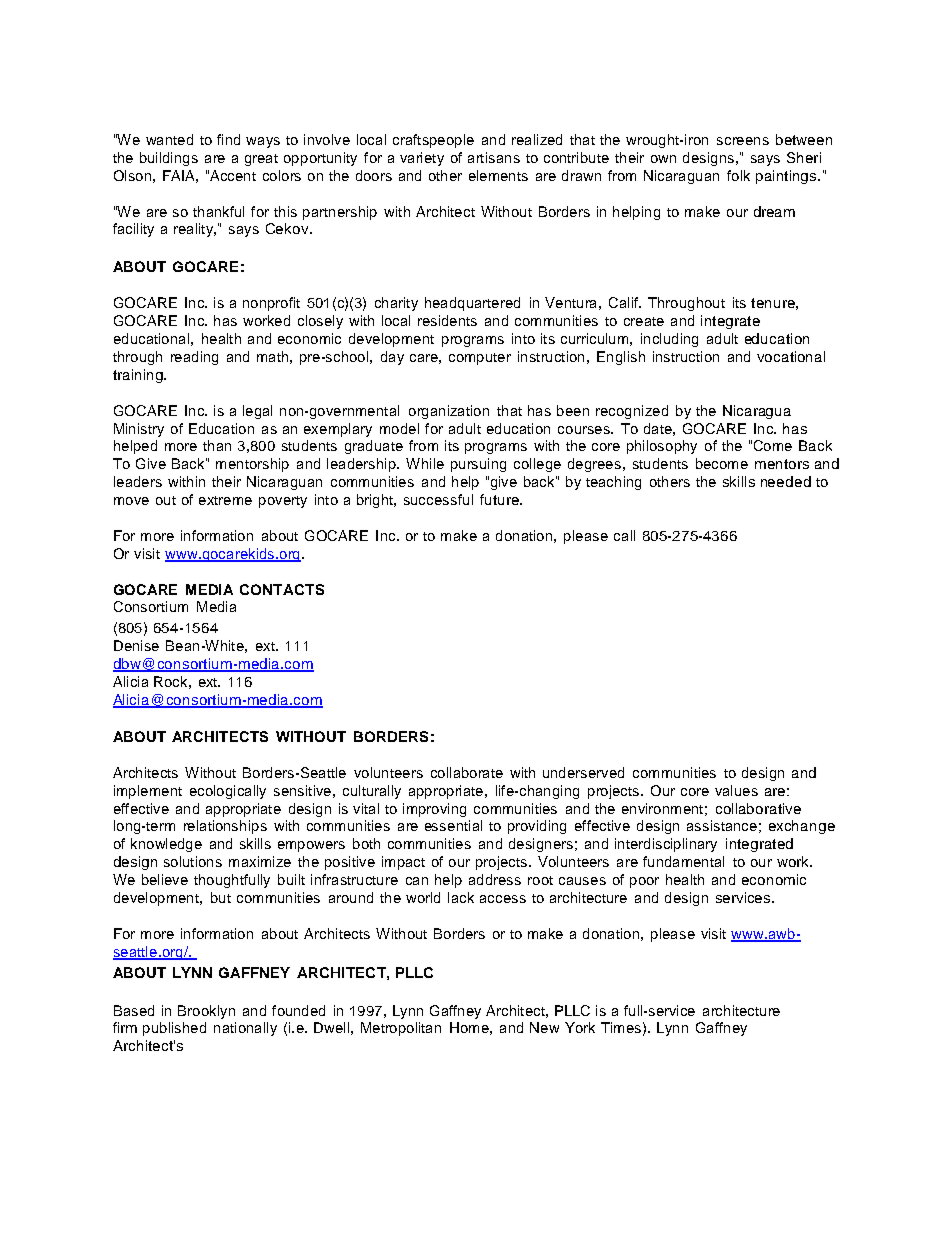 The width and height of the document is (952, 1233). I want to click on buildings, so click(169, 159).
